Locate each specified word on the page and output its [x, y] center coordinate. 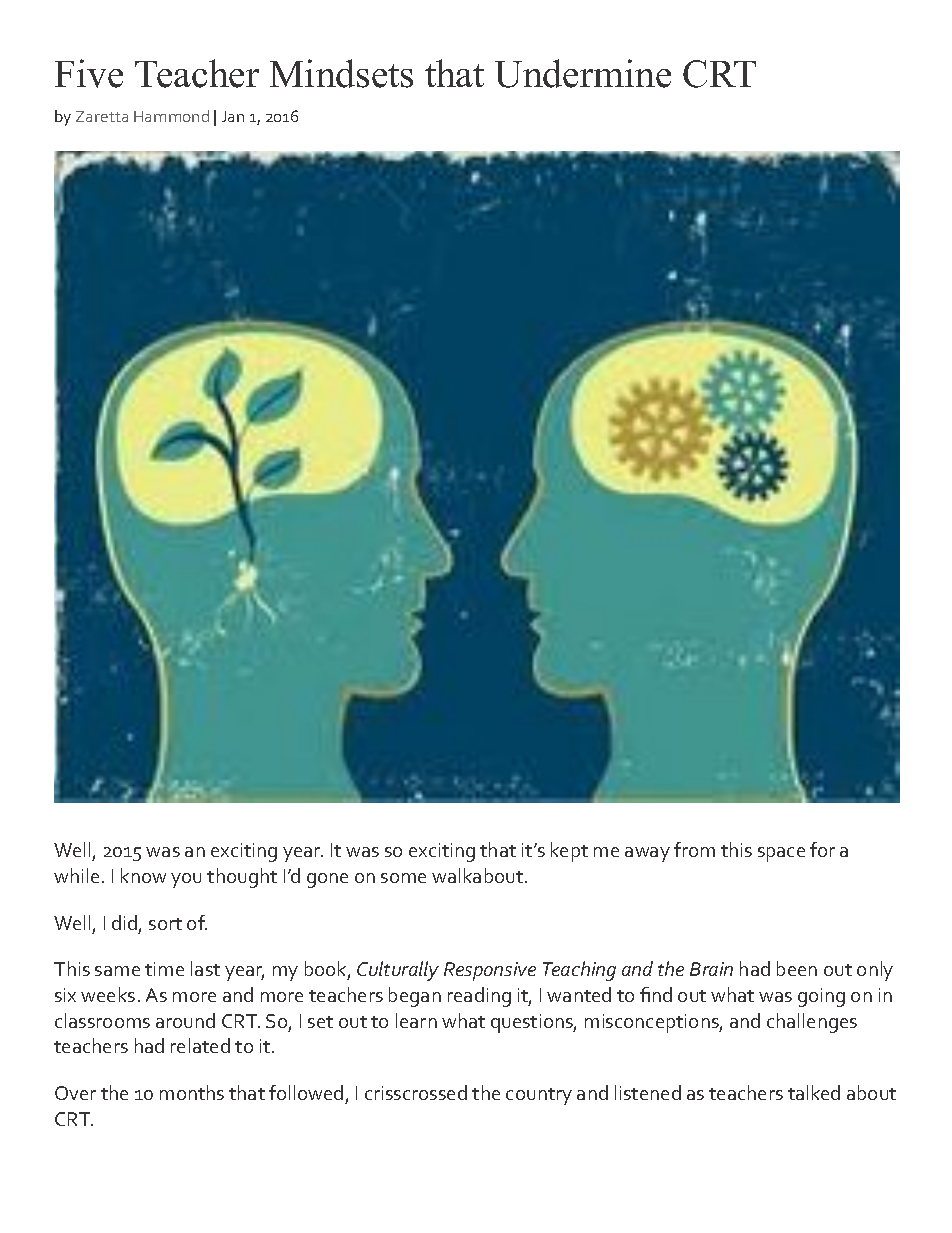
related [200, 1045]
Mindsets [341, 73]
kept [569, 852]
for [822, 849]
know [143, 875]
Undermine [583, 73]
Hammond [171, 116]
